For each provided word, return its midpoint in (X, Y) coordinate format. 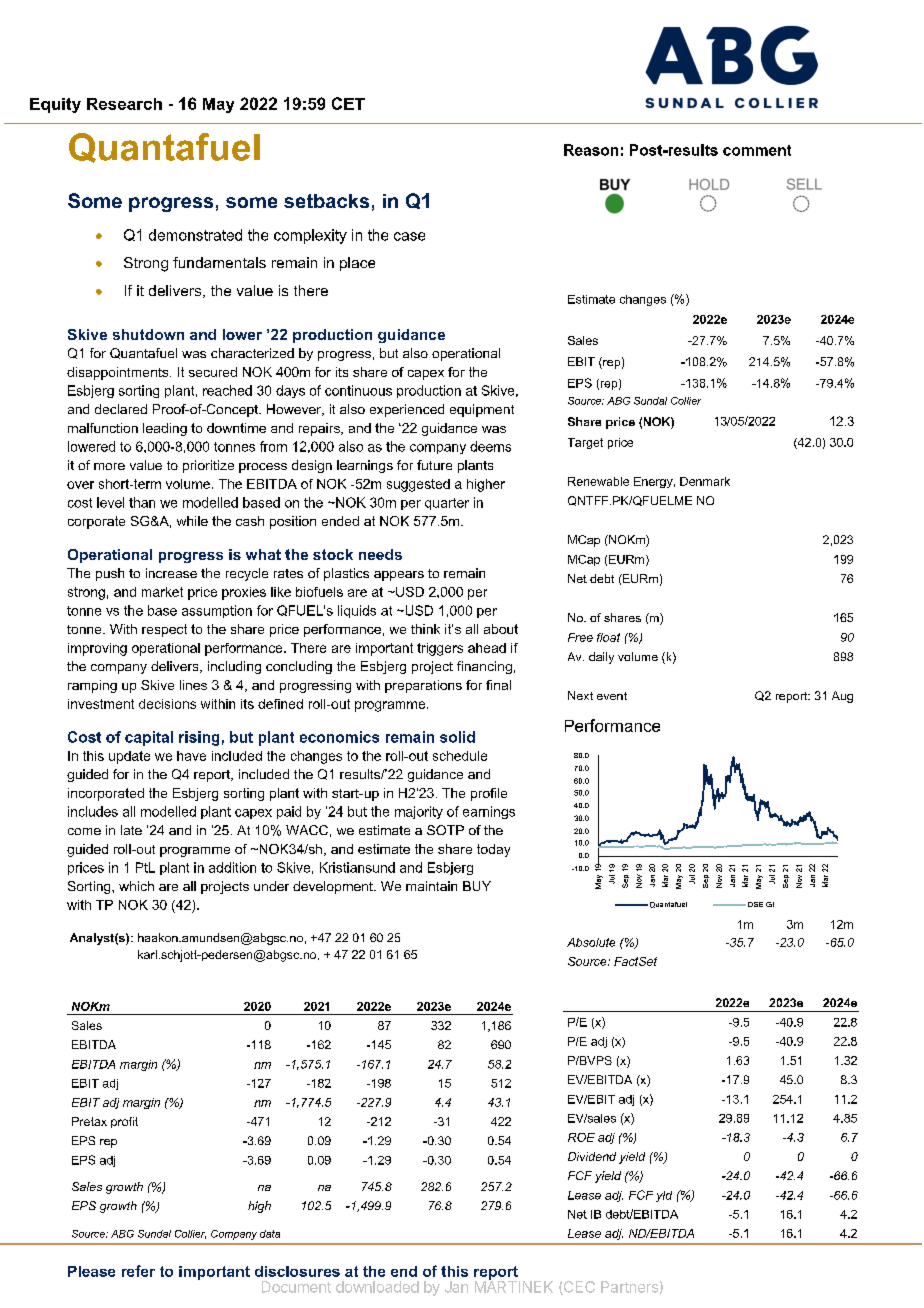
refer (138, 1271)
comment (757, 150)
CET (348, 103)
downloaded (377, 1287)
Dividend (592, 1156)
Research (124, 104)
